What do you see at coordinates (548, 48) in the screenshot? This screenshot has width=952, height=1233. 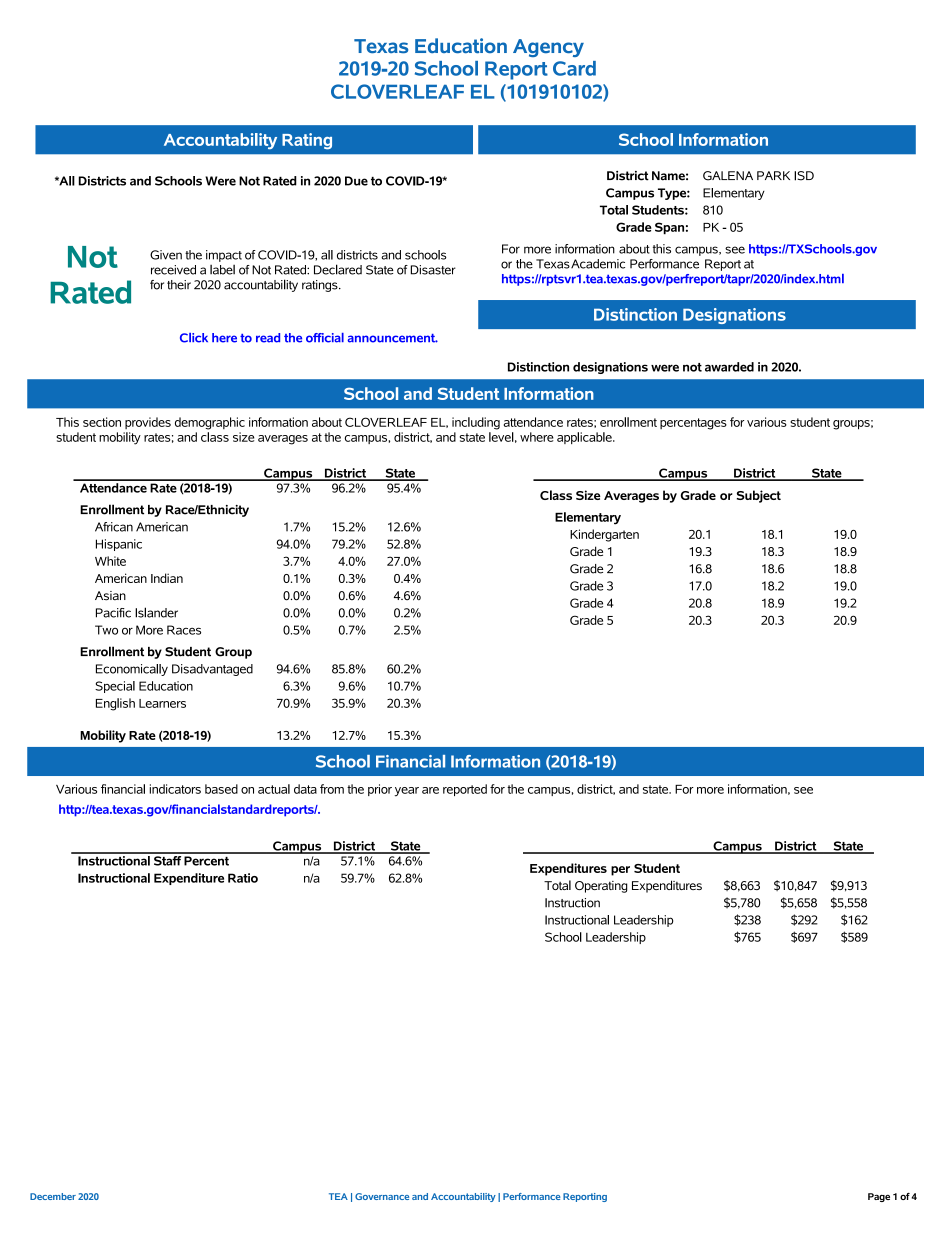 I see `Agency` at bounding box center [548, 48].
